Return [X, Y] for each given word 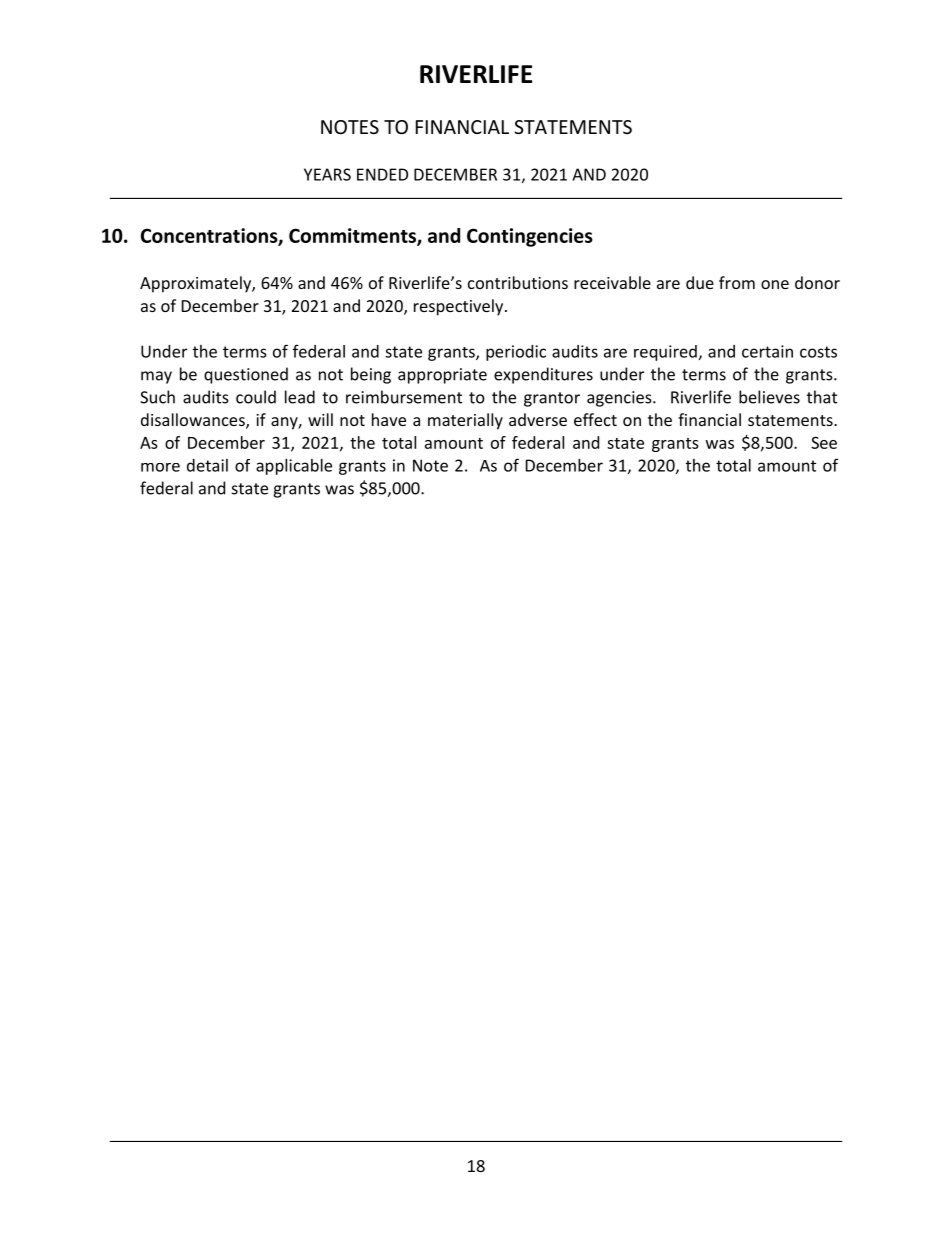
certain [767, 351]
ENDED [382, 174]
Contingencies [530, 237]
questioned [246, 375]
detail [207, 465]
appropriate [442, 376]
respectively [460, 307]
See [824, 442]
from [737, 282]
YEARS [327, 174]
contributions [518, 282]
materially [465, 421]
